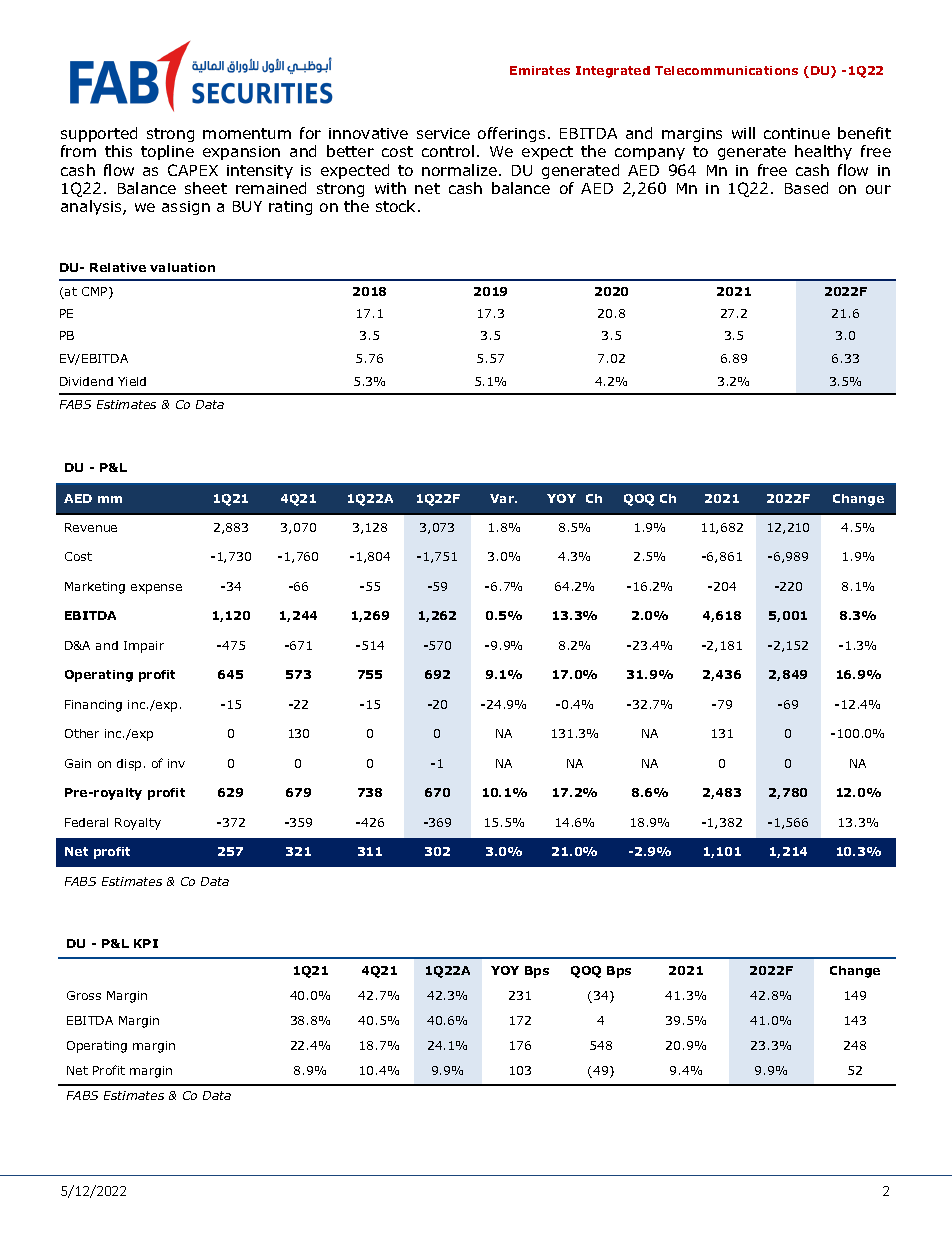  I want to click on Var, so click(503, 498).
